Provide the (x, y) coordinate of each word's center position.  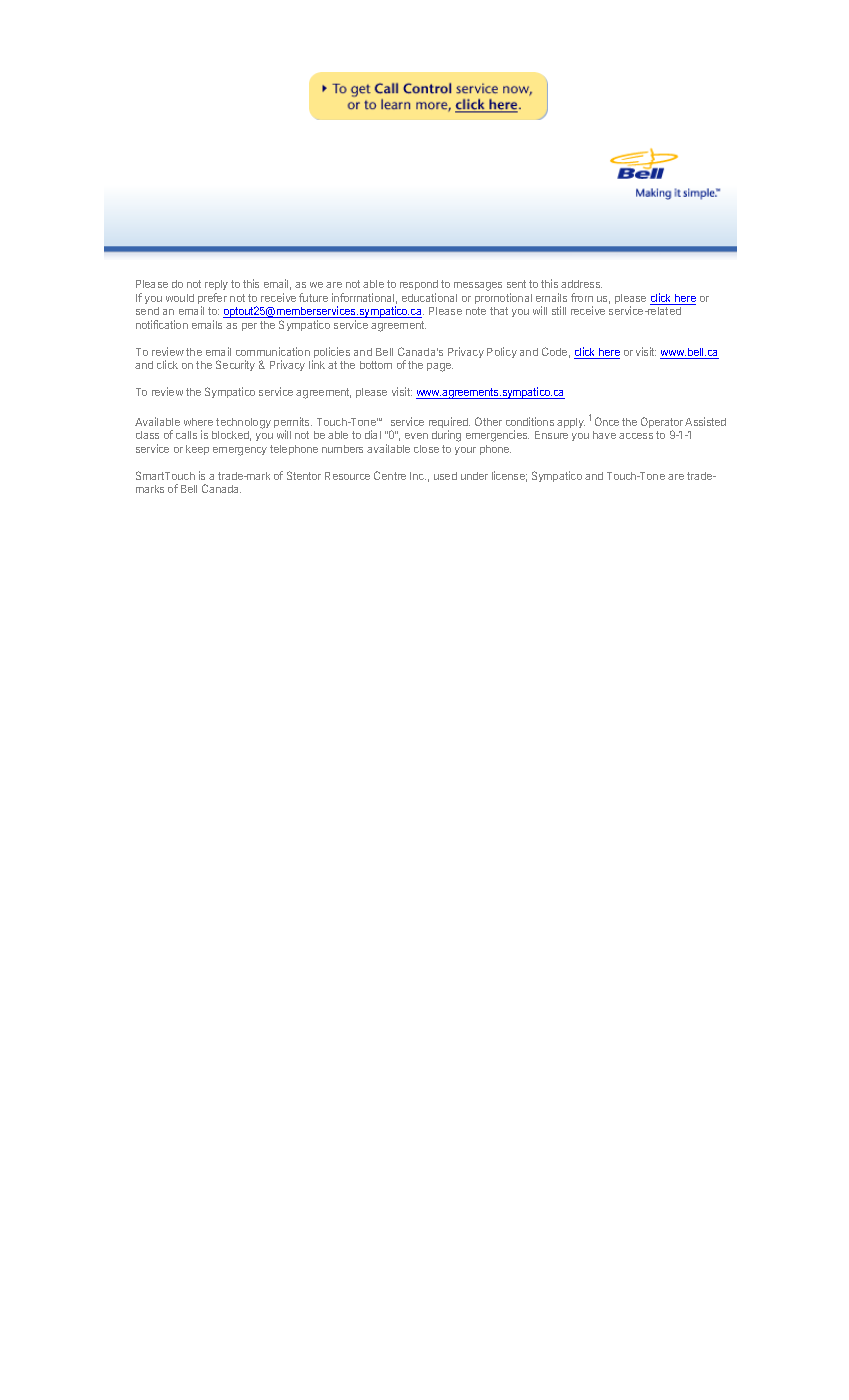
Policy (502, 352)
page (440, 367)
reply (216, 285)
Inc (418, 476)
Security (235, 365)
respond (419, 285)
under (474, 476)
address (581, 284)
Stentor (304, 475)
